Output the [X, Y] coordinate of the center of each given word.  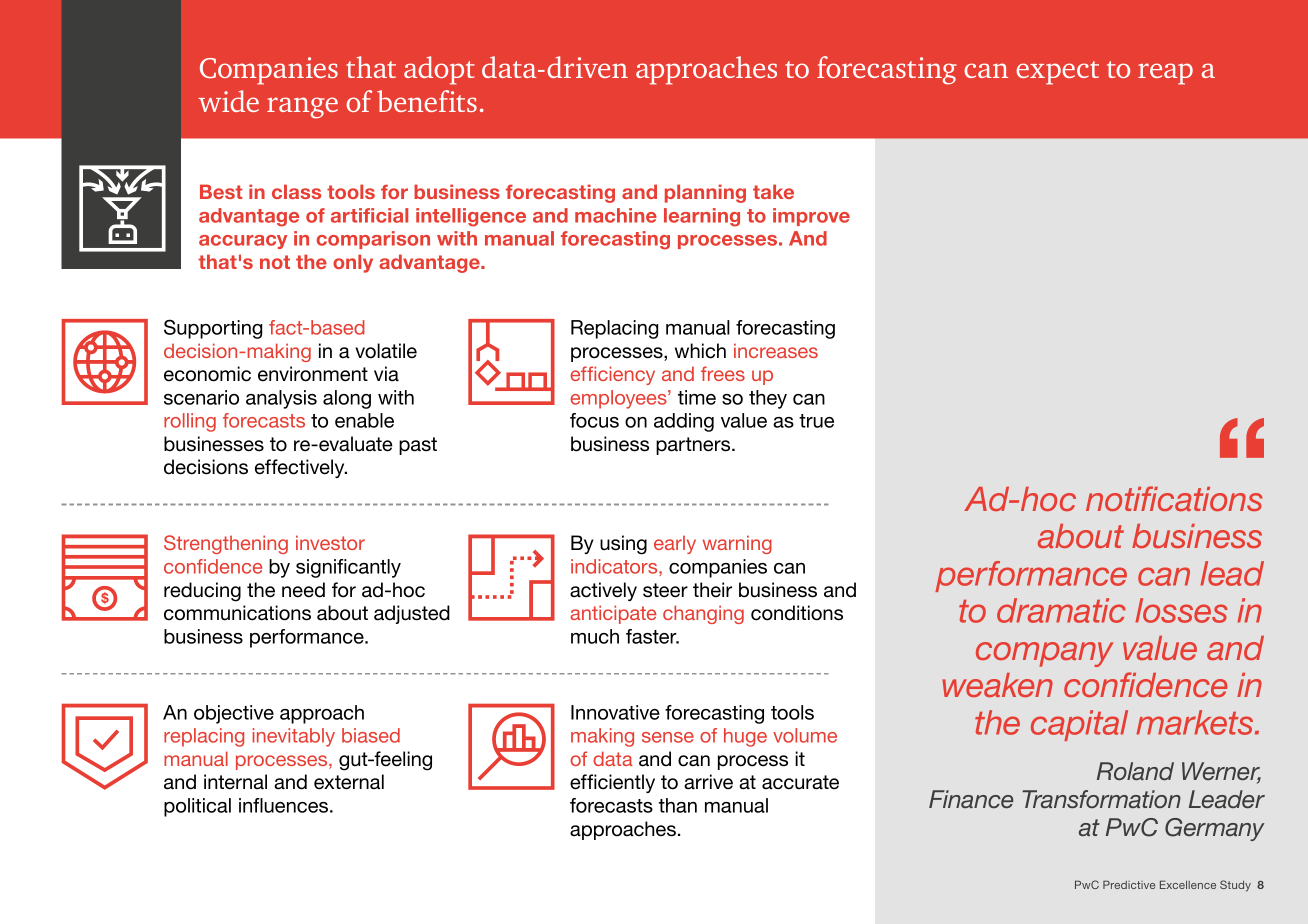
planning [705, 193]
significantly [348, 568]
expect [1057, 73]
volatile [386, 351]
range [302, 108]
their [712, 590]
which [700, 351]
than [678, 805]
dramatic [1061, 610]
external [349, 782]
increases [776, 350]
